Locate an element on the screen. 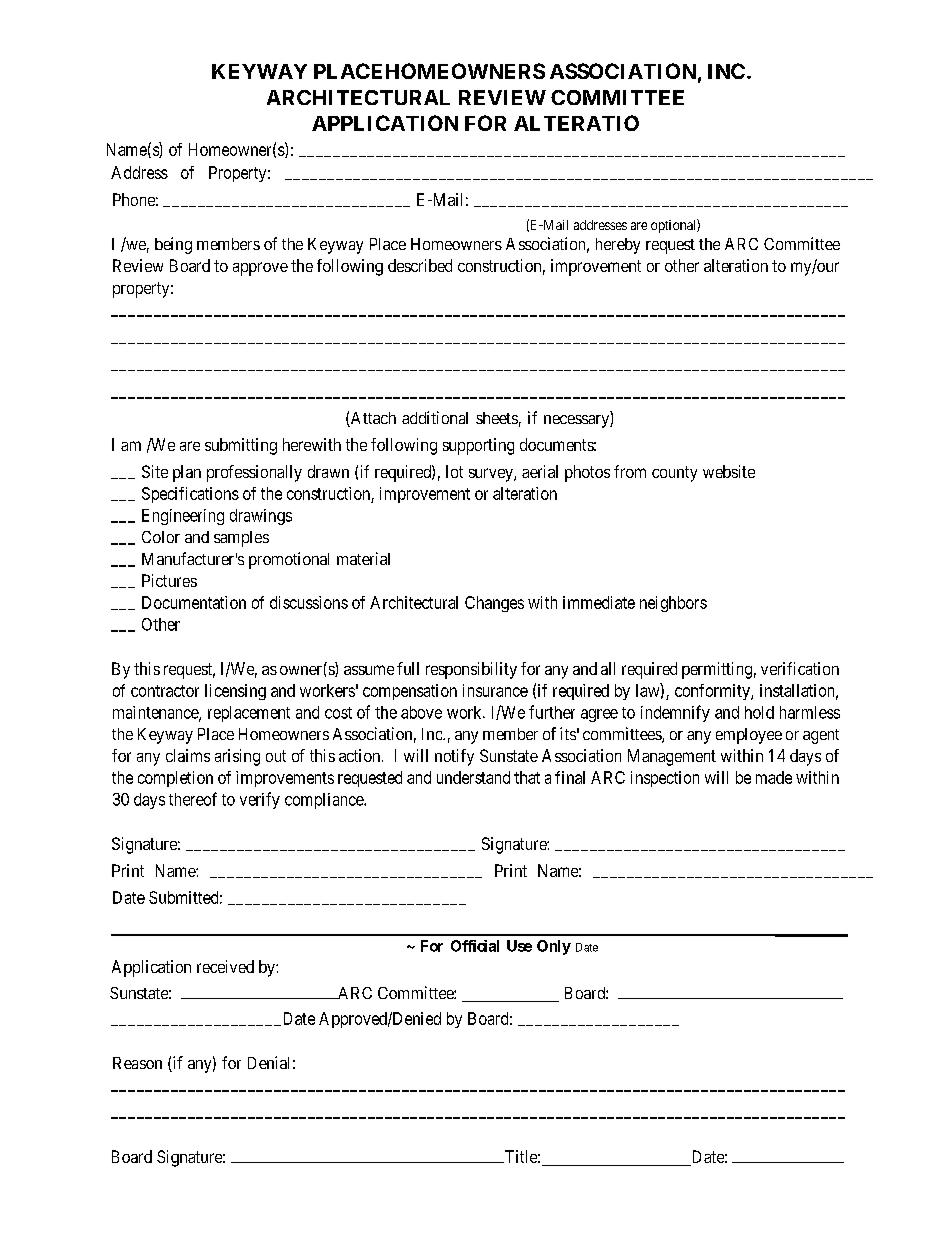 This screenshot has width=952, height=1233. samples is located at coordinates (241, 539).
